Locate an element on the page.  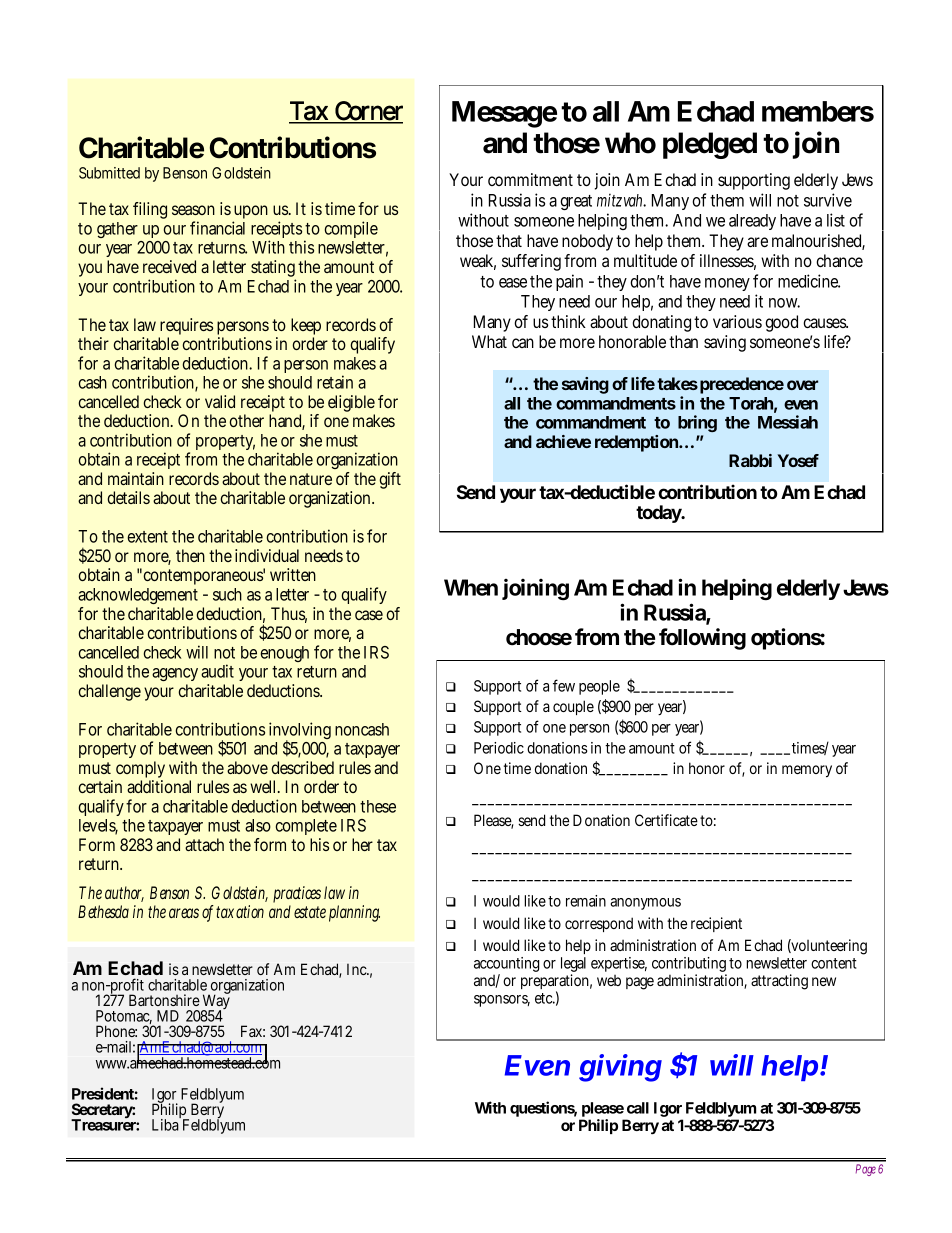
people is located at coordinates (599, 687).
